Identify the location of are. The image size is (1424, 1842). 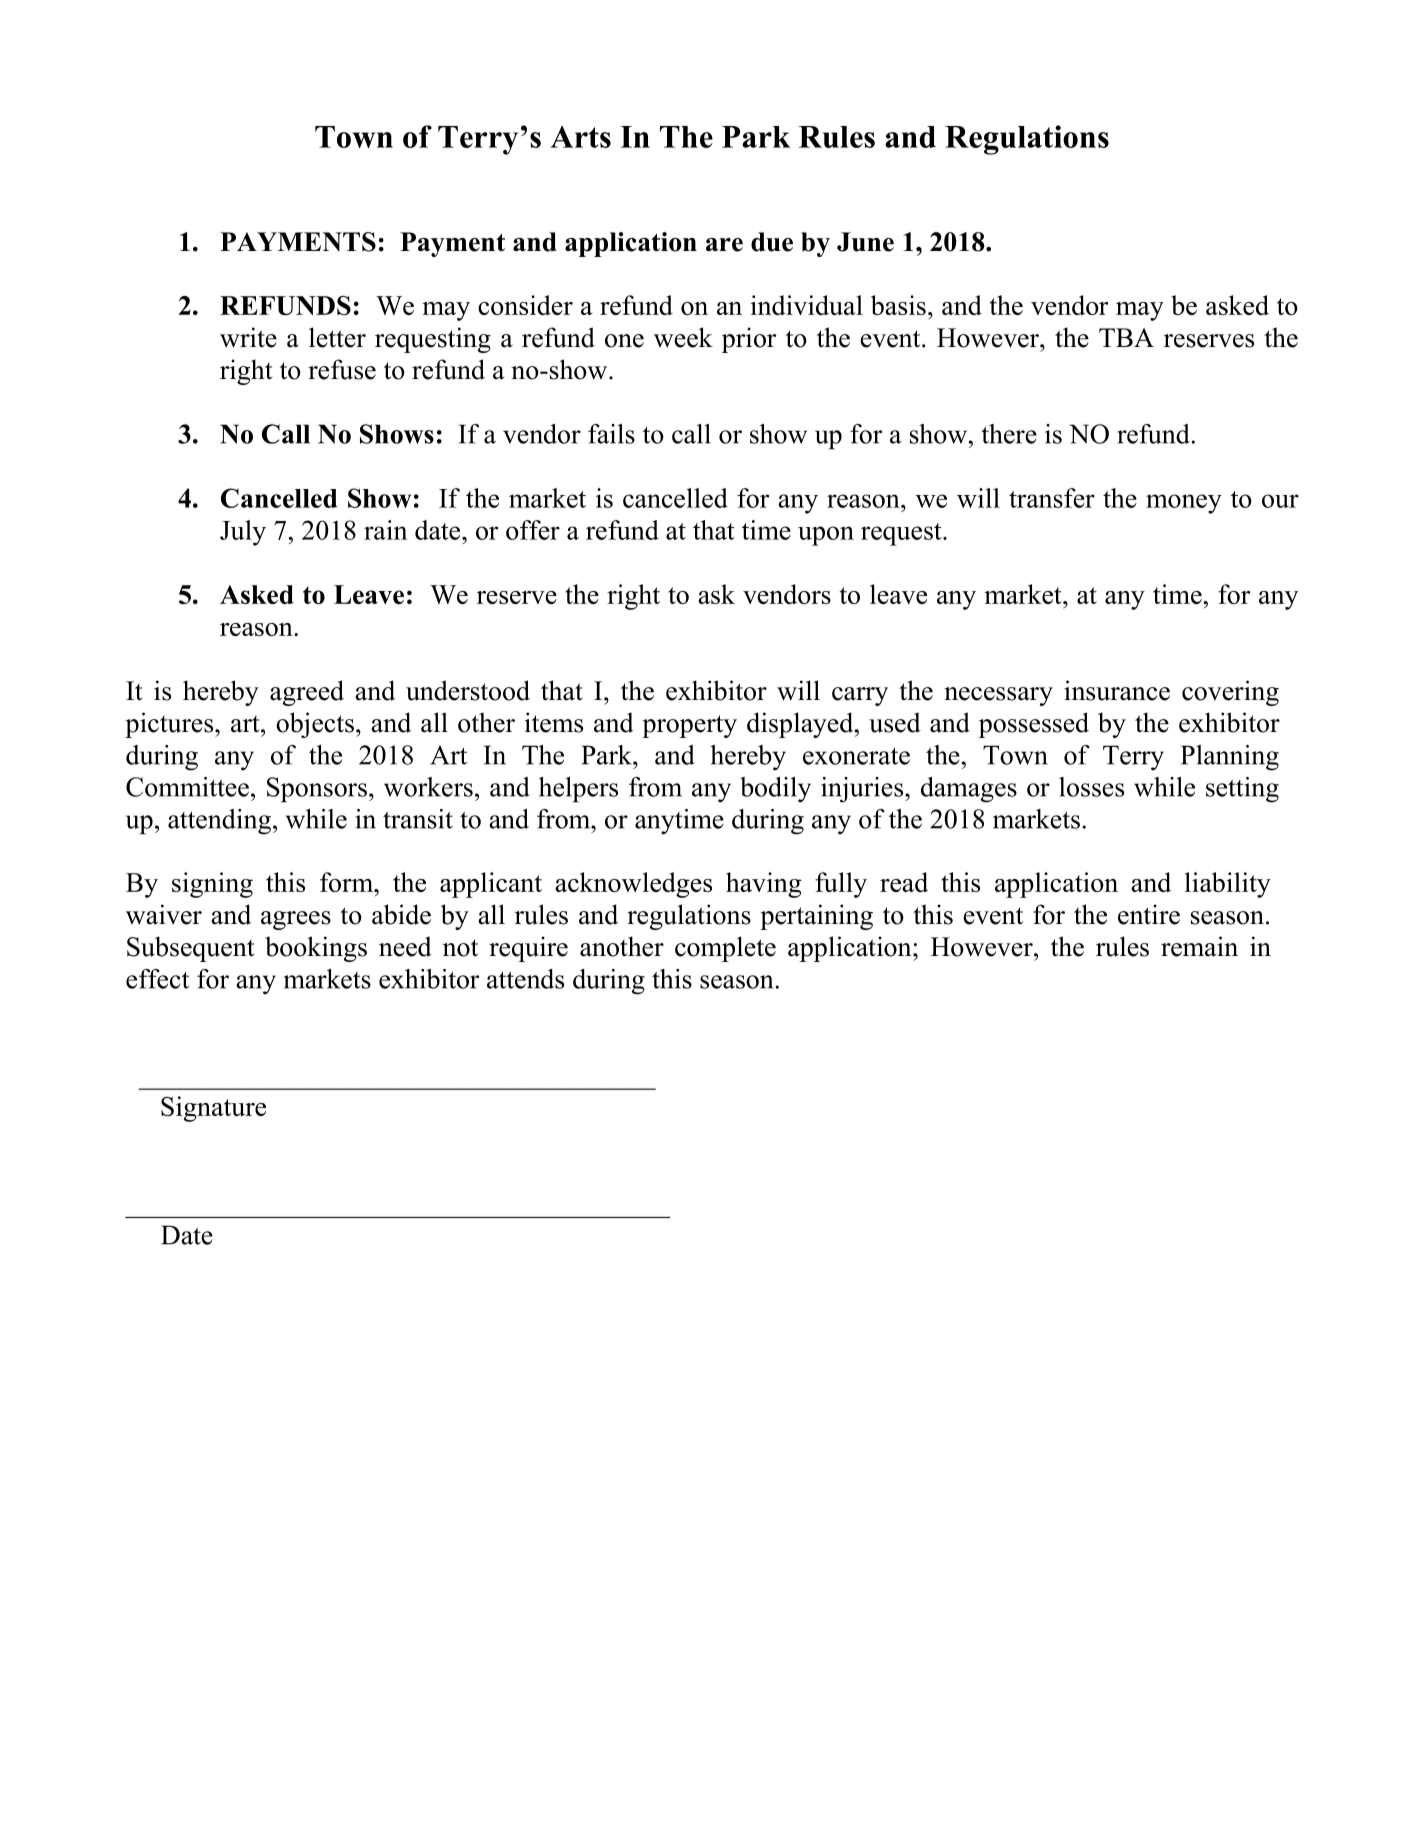
(724, 245).
